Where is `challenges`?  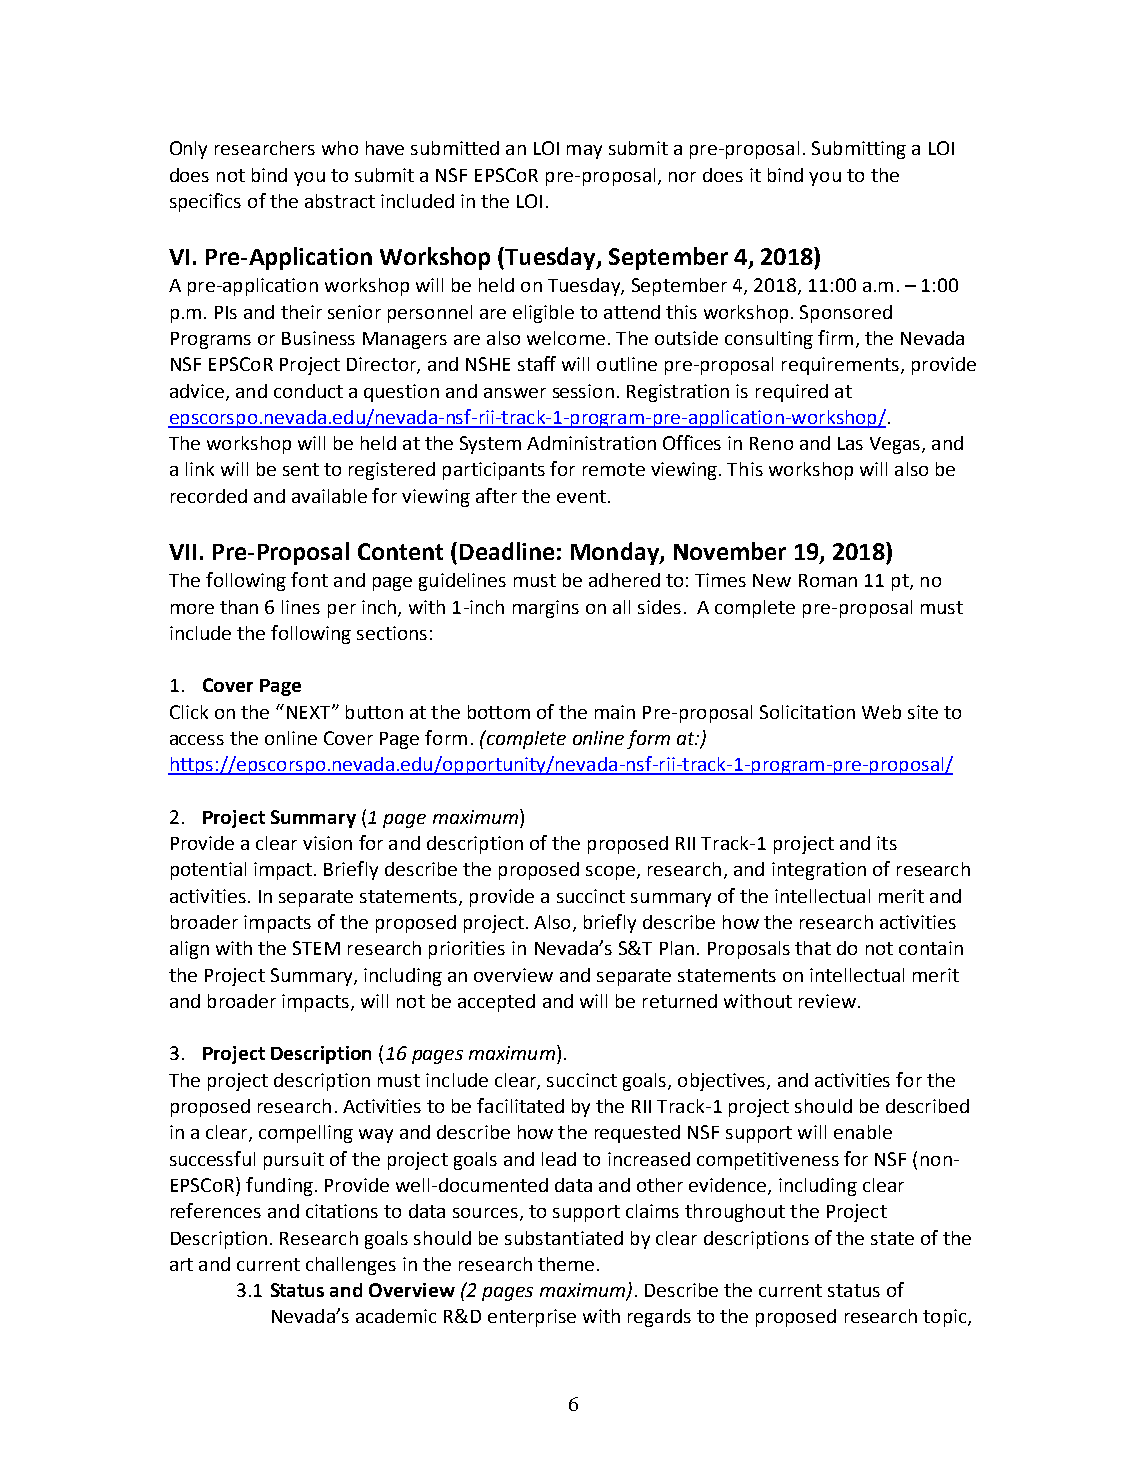
challenges is located at coordinates (351, 1266).
